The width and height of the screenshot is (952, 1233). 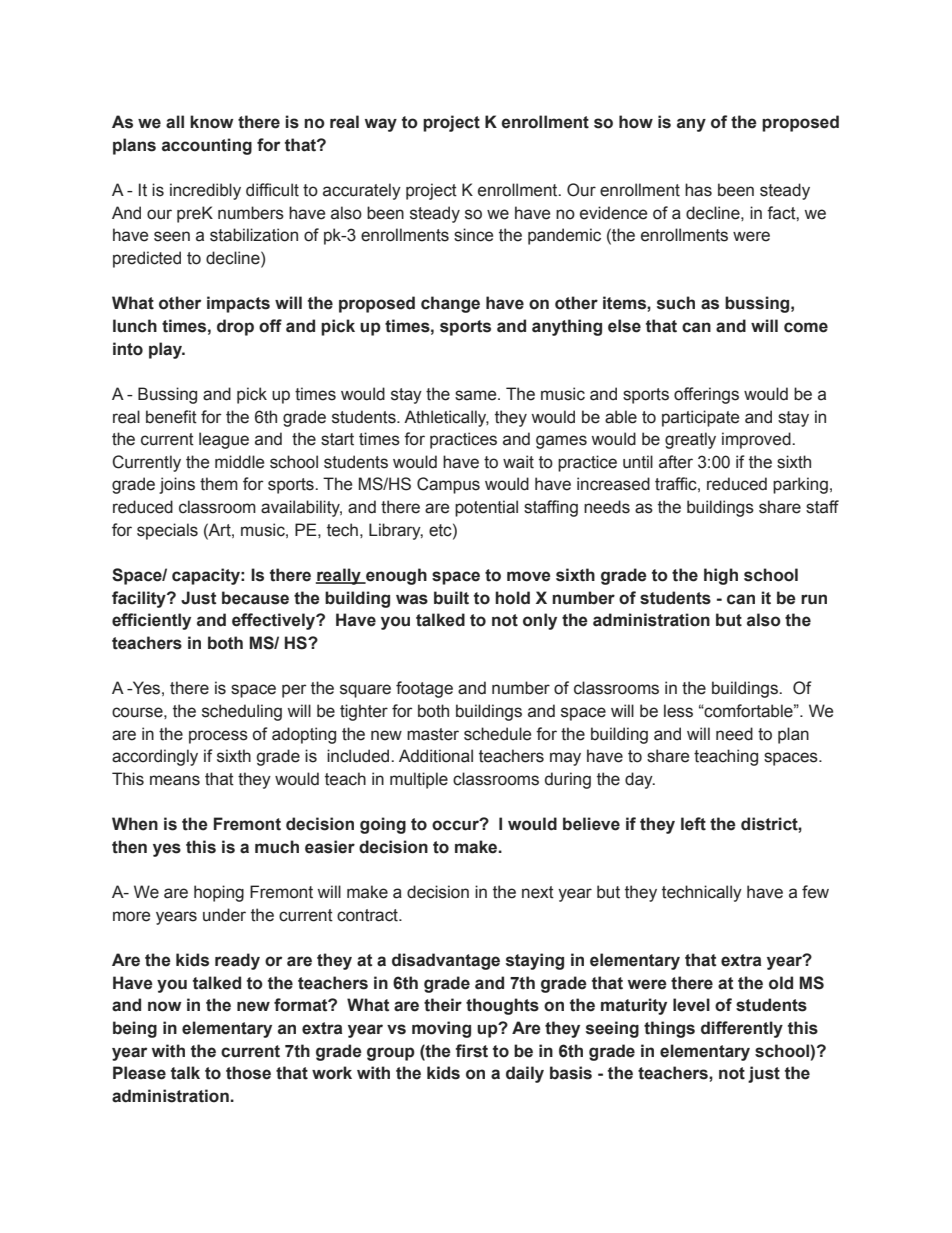 I want to click on less, so click(x=678, y=711).
